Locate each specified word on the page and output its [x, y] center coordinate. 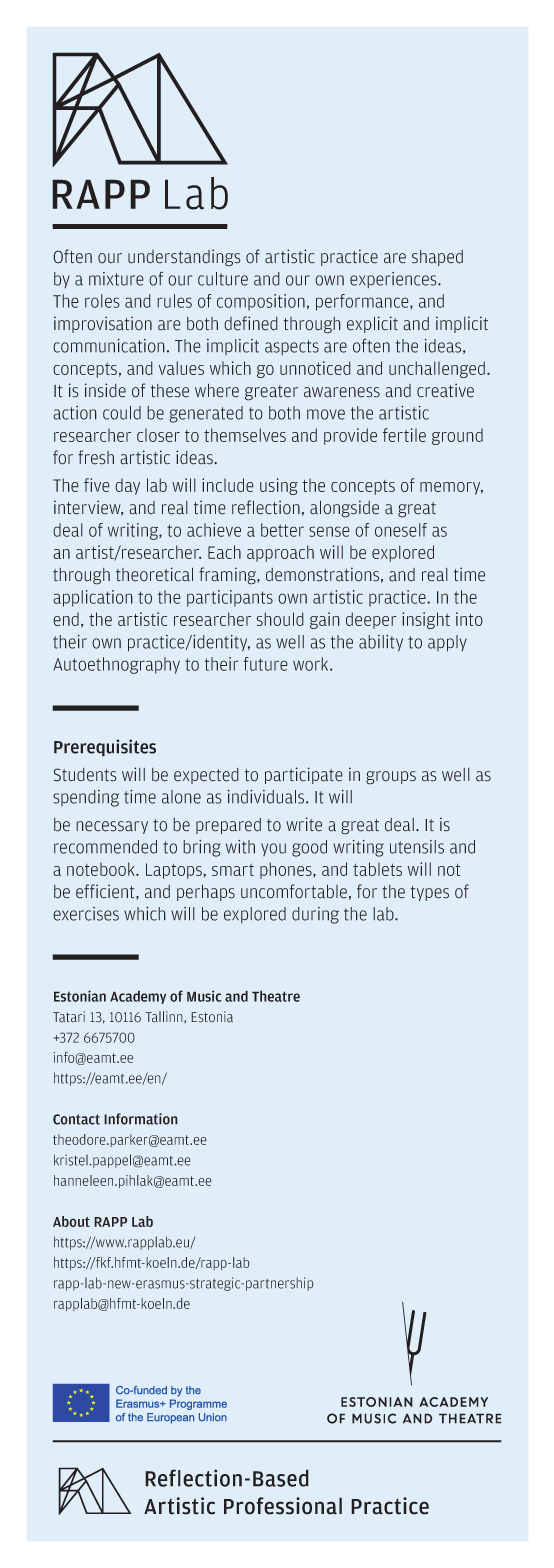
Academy [138, 997]
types [430, 893]
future [266, 664]
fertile [404, 435]
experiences [394, 280]
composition [261, 302]
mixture [116, 279]
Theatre [276, 996]
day [127, 486]
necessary [112, 827]
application [93, 598]
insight [426, 620]
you [273, 849]
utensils [417, 847]
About [71, 1221]
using [279, 486]
